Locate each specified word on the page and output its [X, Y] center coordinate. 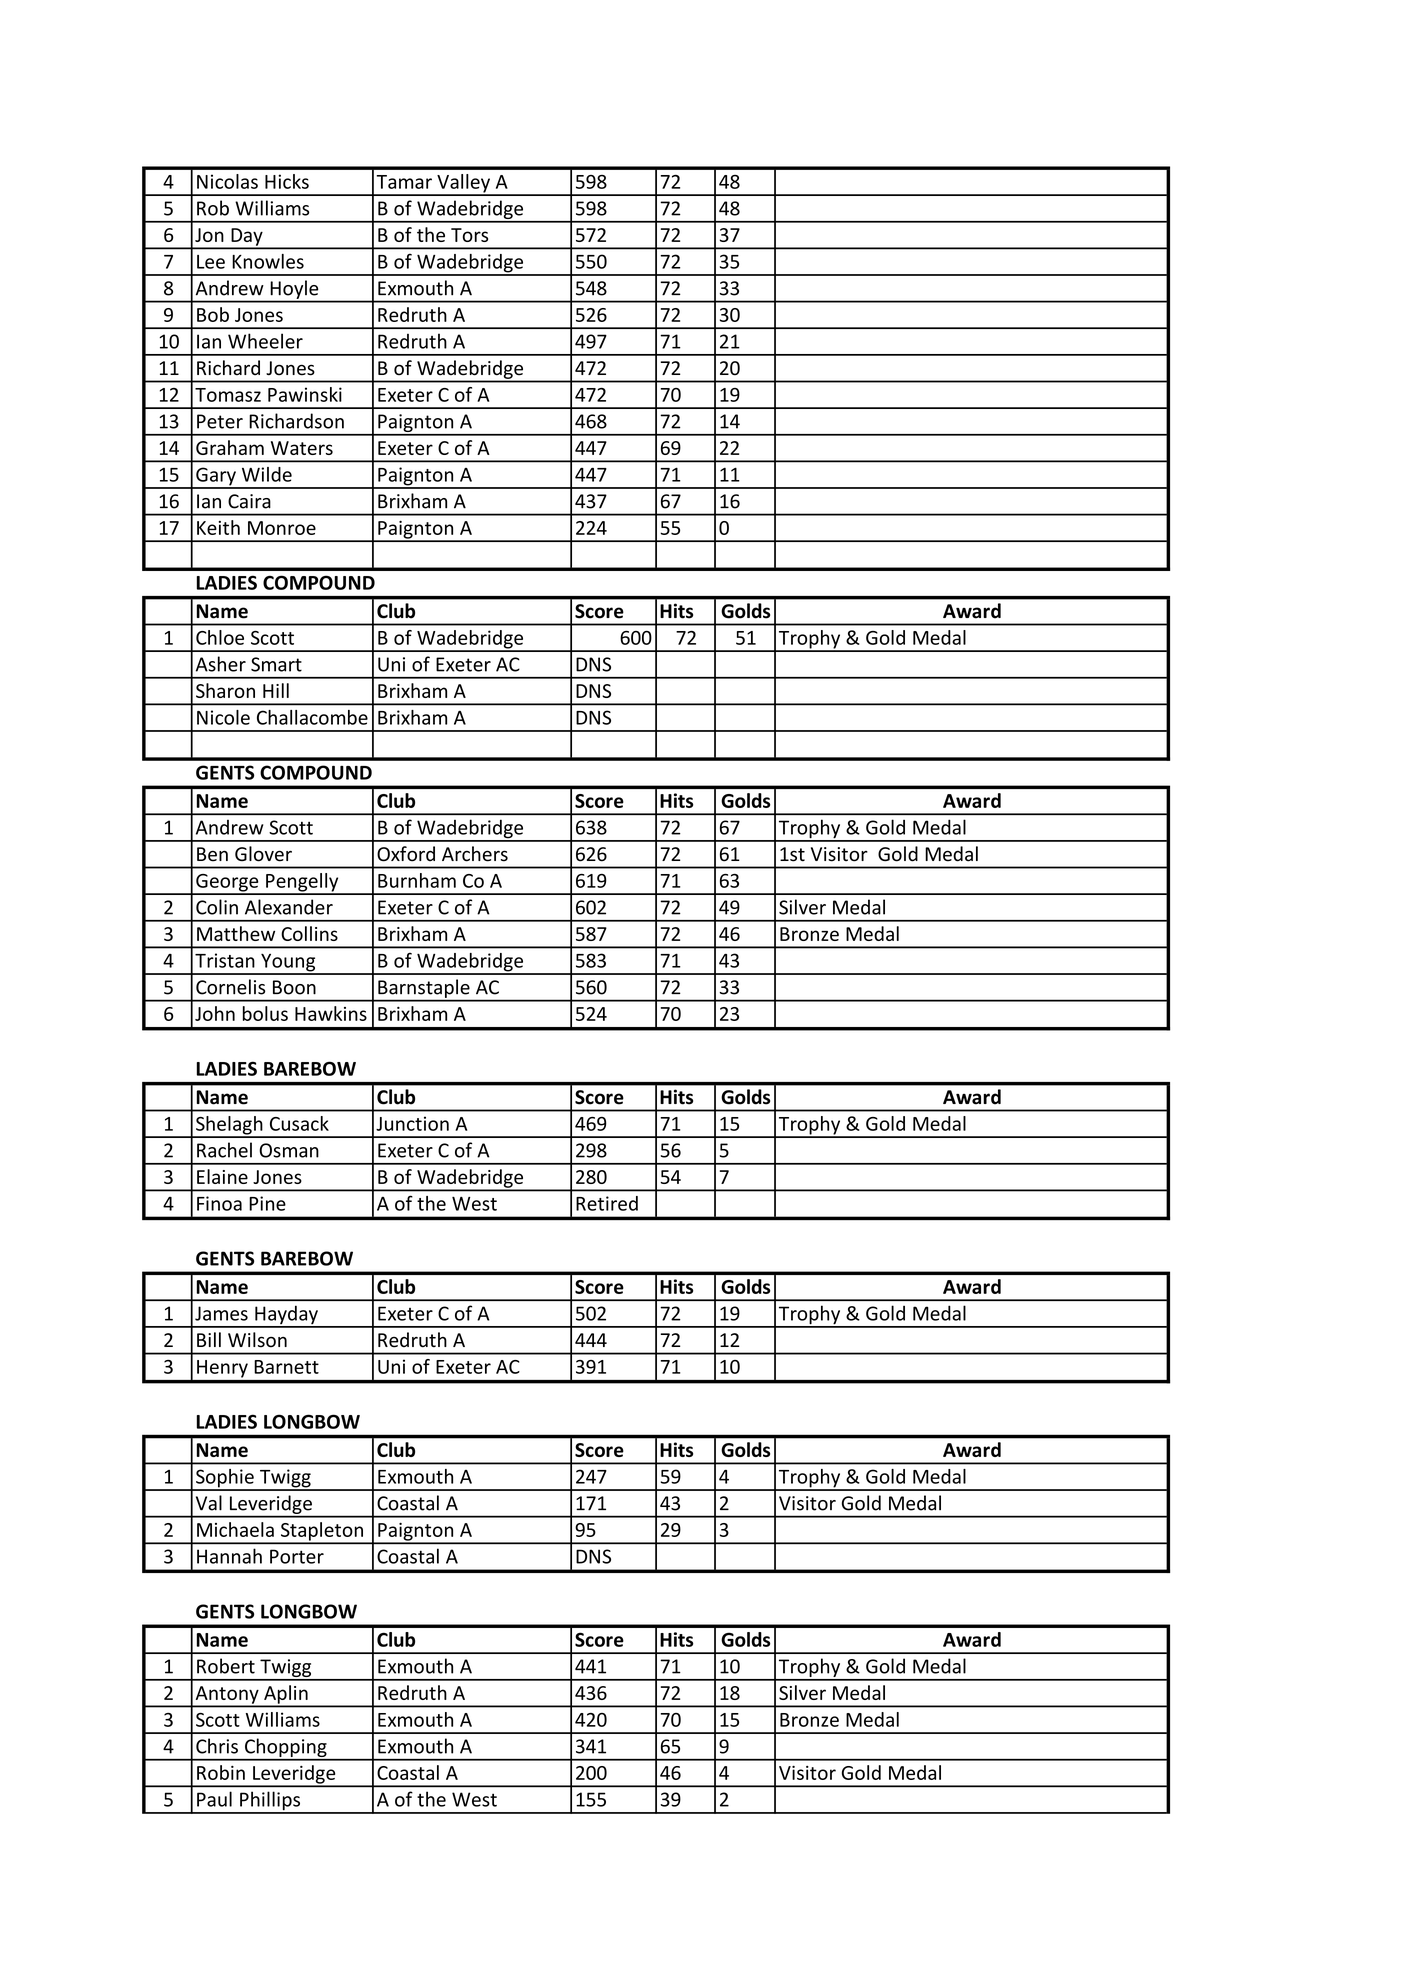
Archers [475, 854]
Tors [469, 235]
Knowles [268, 261]
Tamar [404, 182]
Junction [412, 1123]
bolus [265, 1013]
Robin [221, 1772]
